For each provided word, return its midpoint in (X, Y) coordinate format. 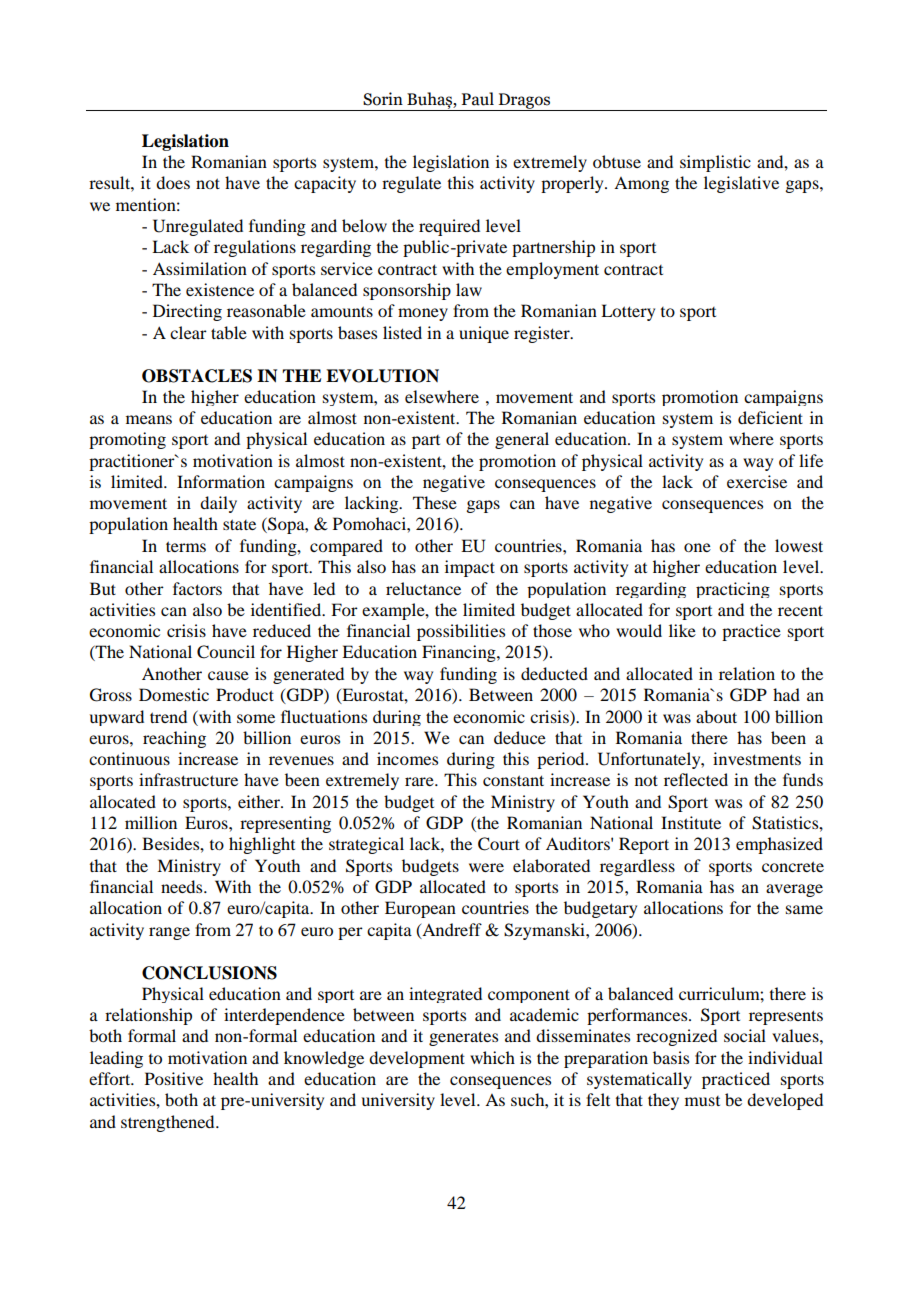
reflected (696, 779)
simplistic (715, 163)
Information (221, 481)
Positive (174, 1078)
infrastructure (188, 779)
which (492, 1057)
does (173, 182)
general (522, 440)
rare (420, 781)
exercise (757, 481)
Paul (478, 99)
